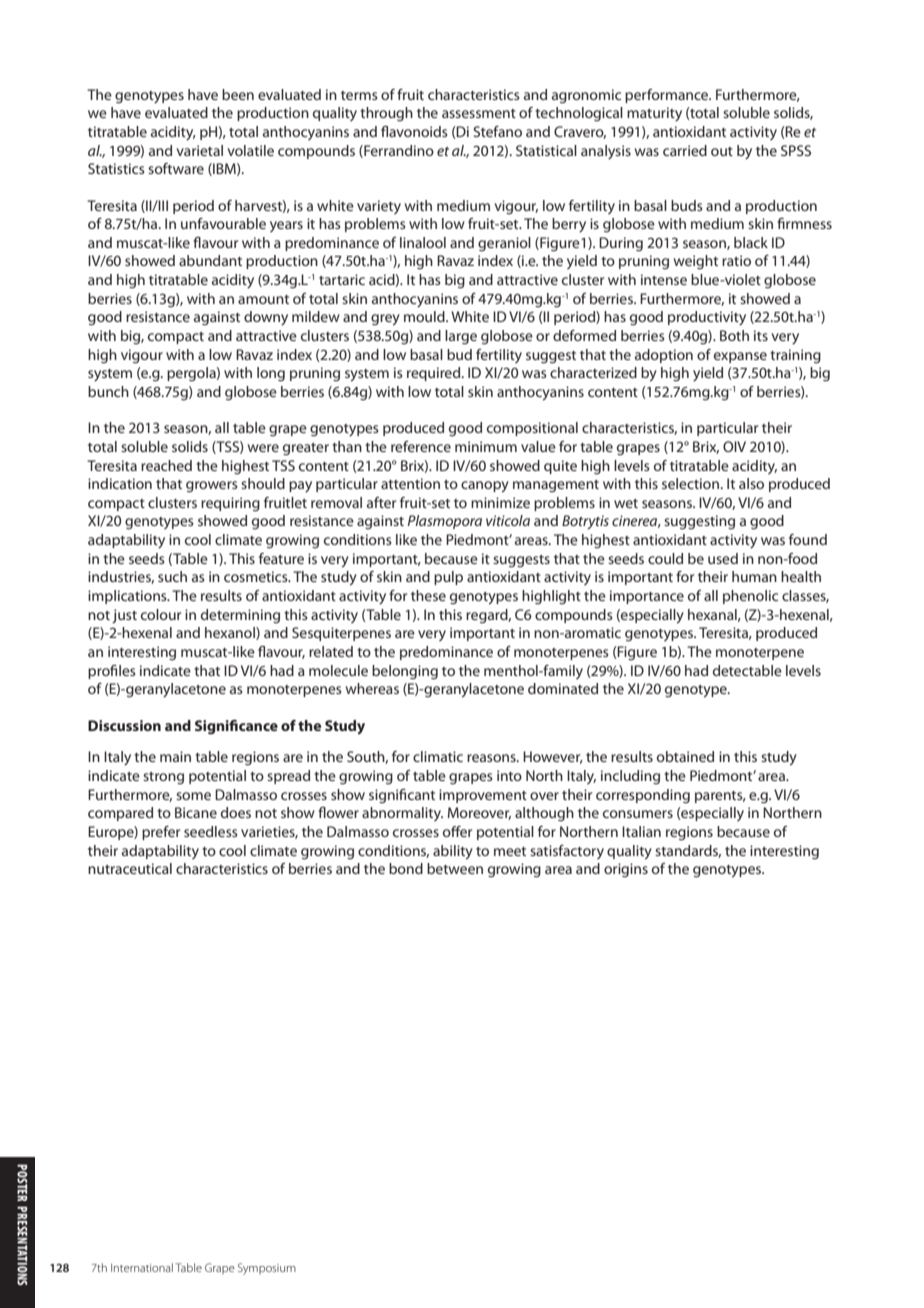  What do you see at coordinates (372, 688) in the image?
I see `whereas` at bounding box center [372, 688].
